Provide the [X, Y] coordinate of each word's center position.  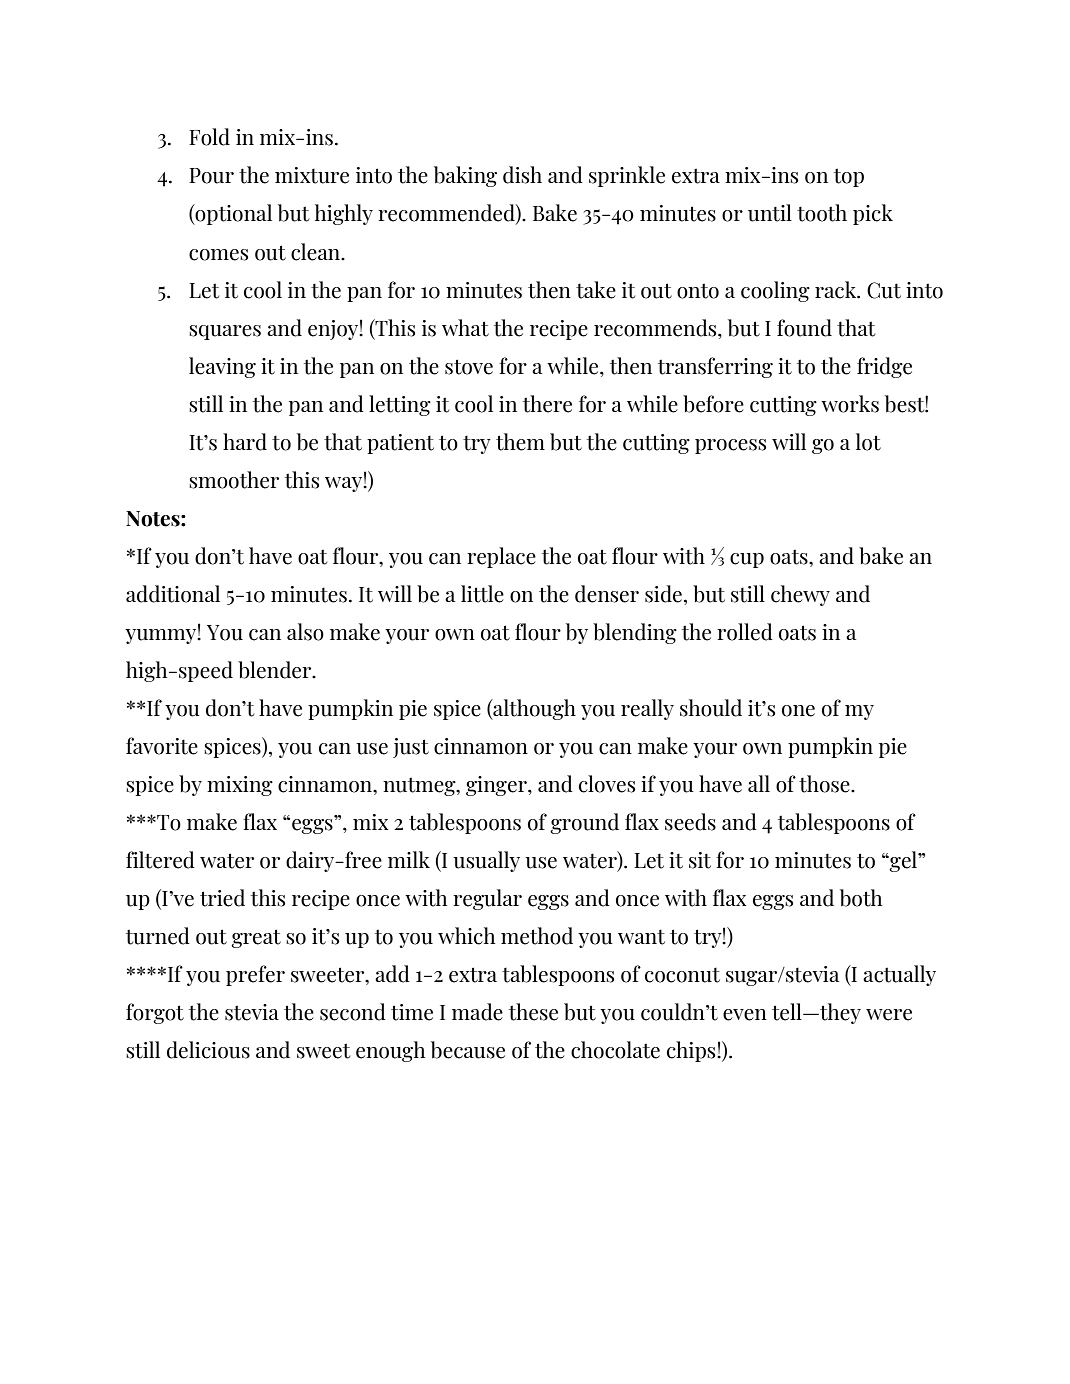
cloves [607, 784]
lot [868, 442]
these [533, 1012]
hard [245, 442]
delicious [208, 1050]
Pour [211, 176]
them [520, 442]
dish [522, 175]
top [849, 177]
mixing [240, 786]
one [798, 711]
